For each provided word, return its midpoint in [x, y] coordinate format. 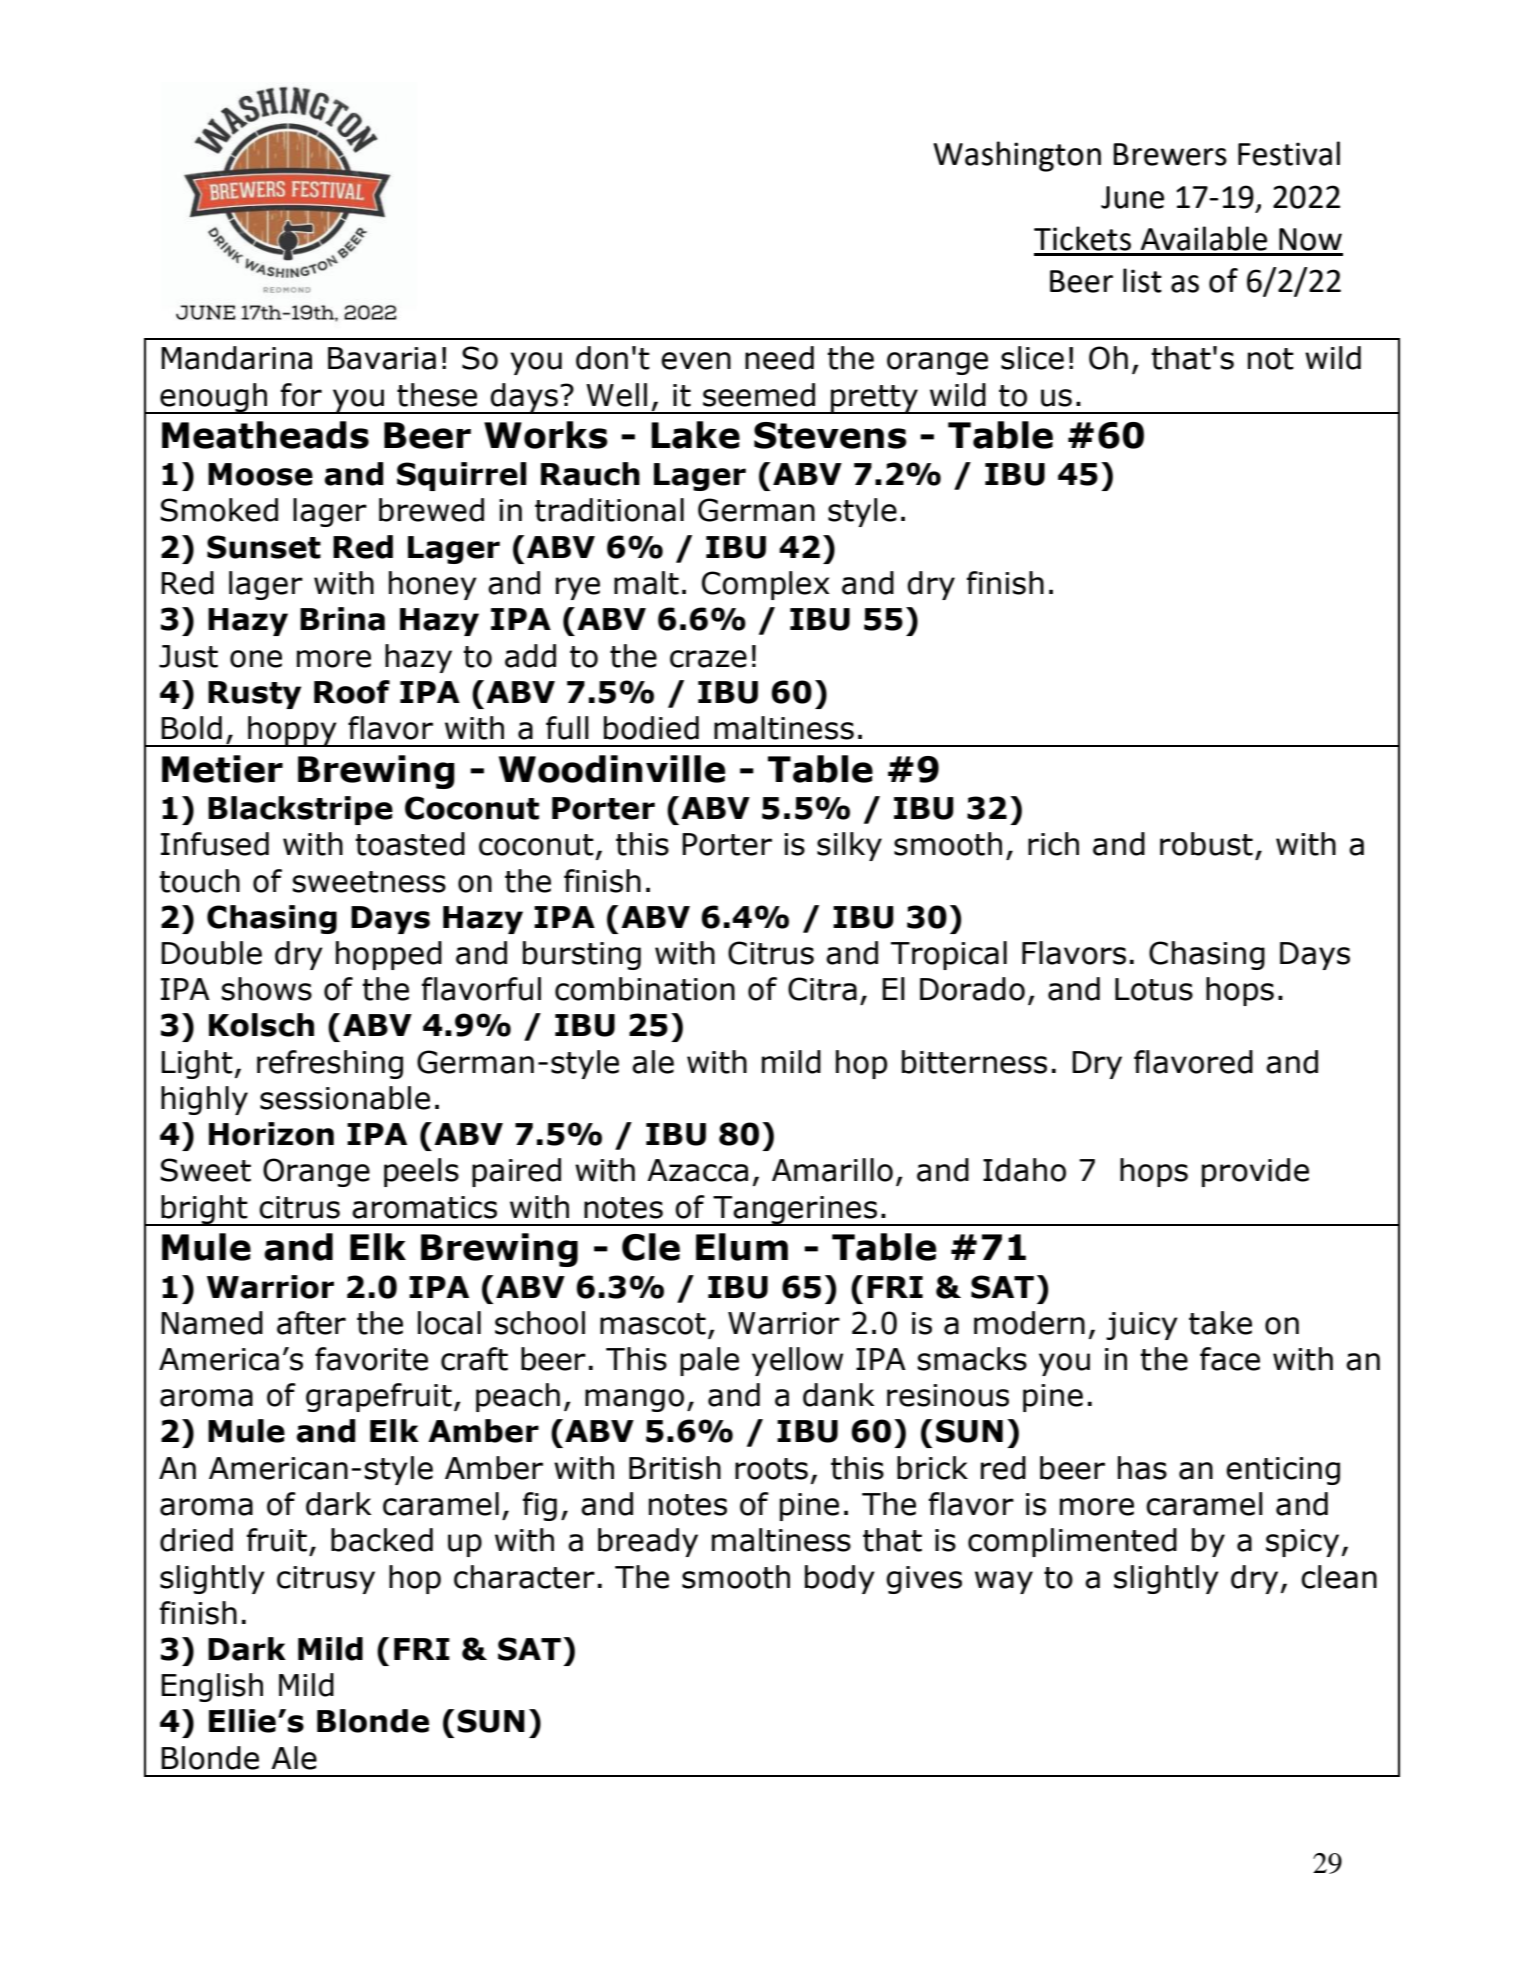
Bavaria [382, 358]
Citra [822, 989]
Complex [766, 585]
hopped [389, 955]
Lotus [1154, 989]
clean [1339, 1577]
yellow [797, 1361]
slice [1032, 358]
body [840, 1579]
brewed [431, 510]
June [1132, 197]
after [311, 1323]
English [212, 1687]
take [1220, 1323]
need [779, 358]
